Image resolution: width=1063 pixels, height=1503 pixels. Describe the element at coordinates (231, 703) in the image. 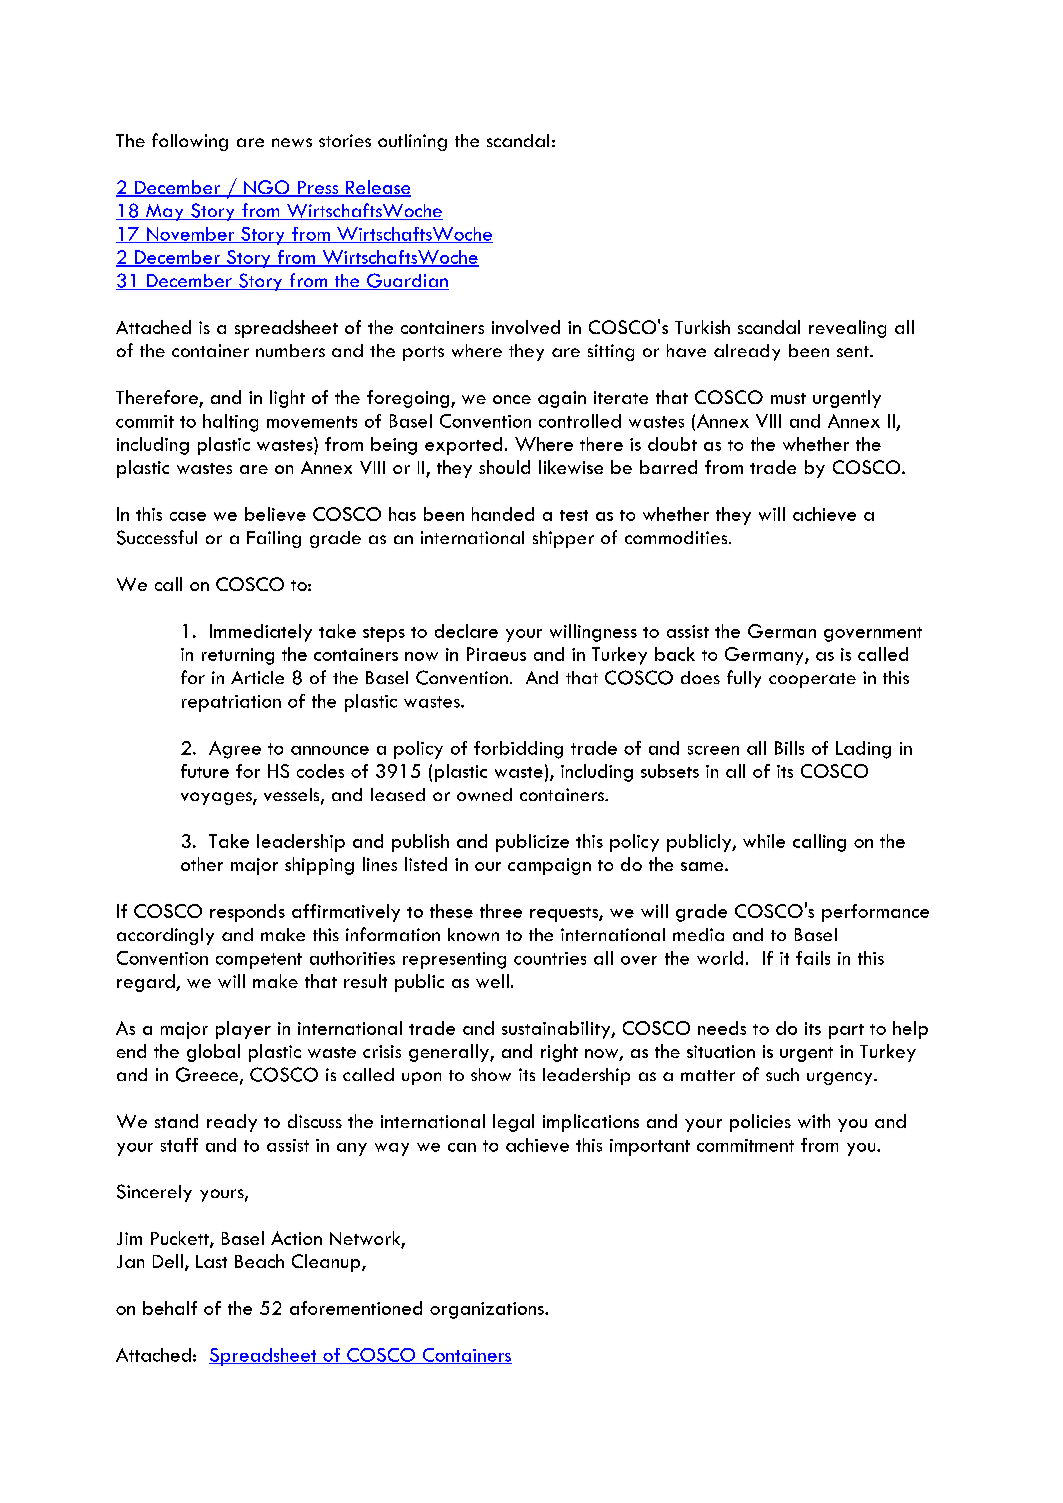

I see `repatriation` at that location.
